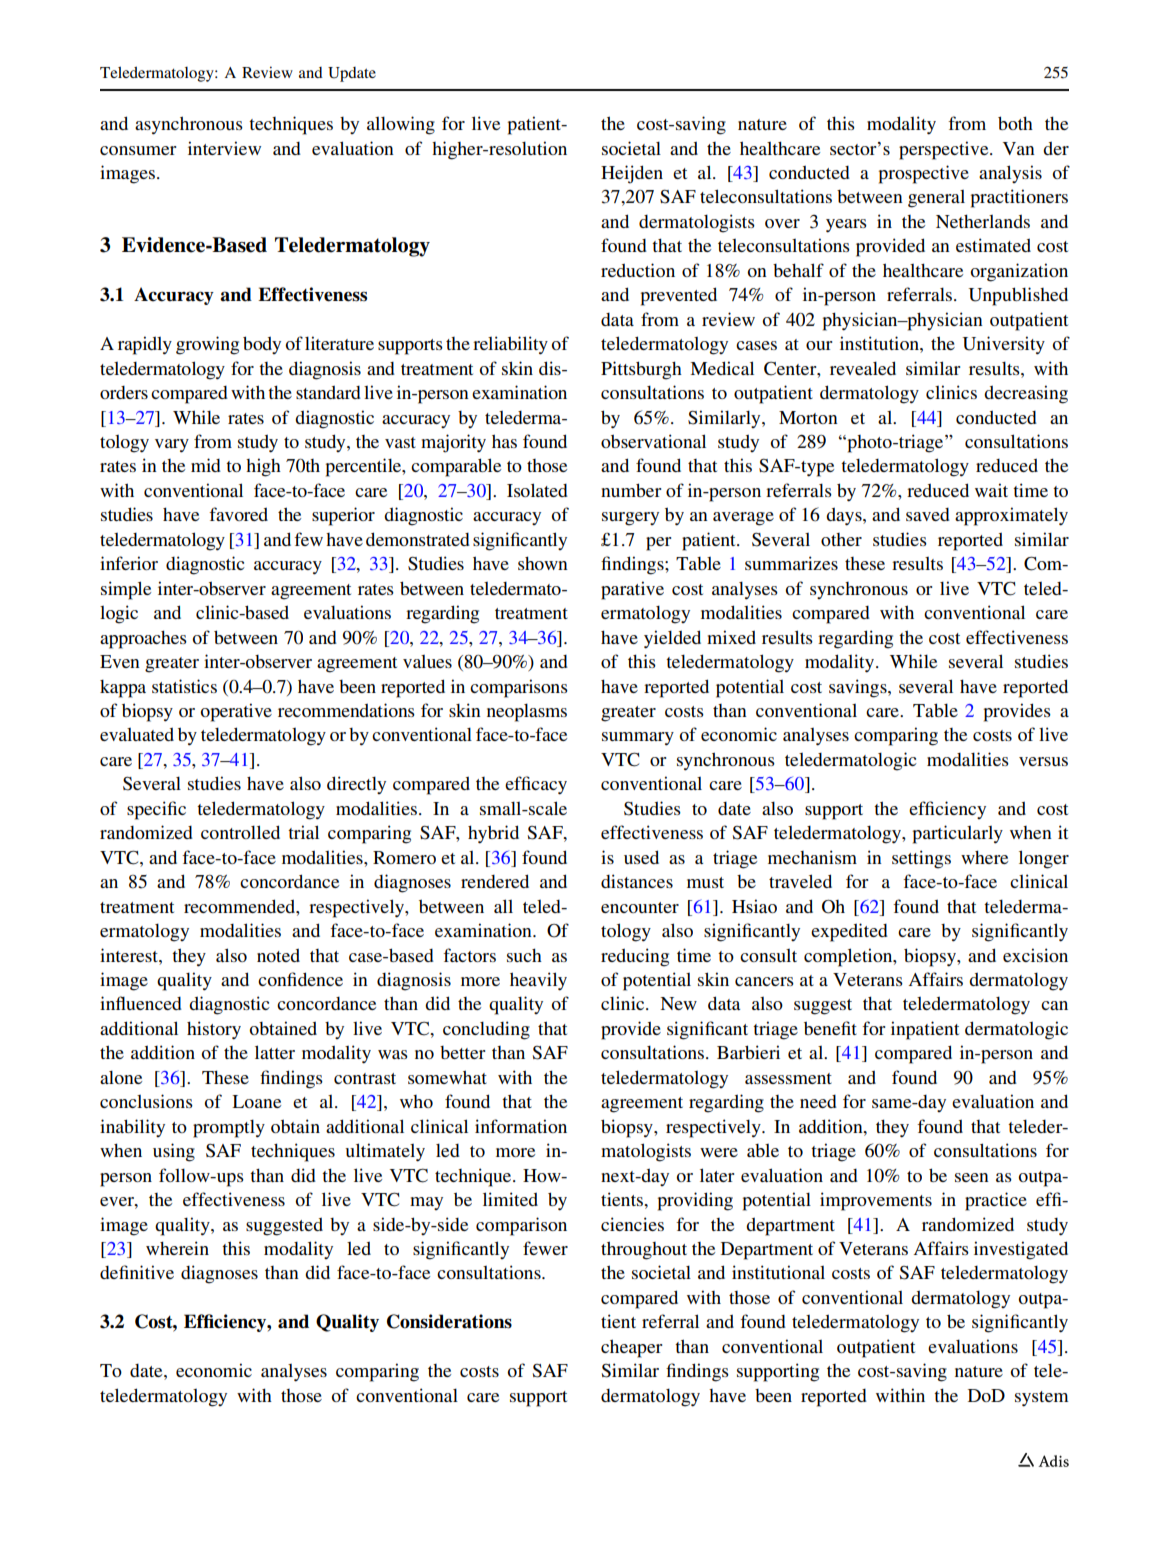 The width and height of the image is (1169, 1553). Describe the element at coordinates (278, 955) in the image. I see `noted` at that location.
